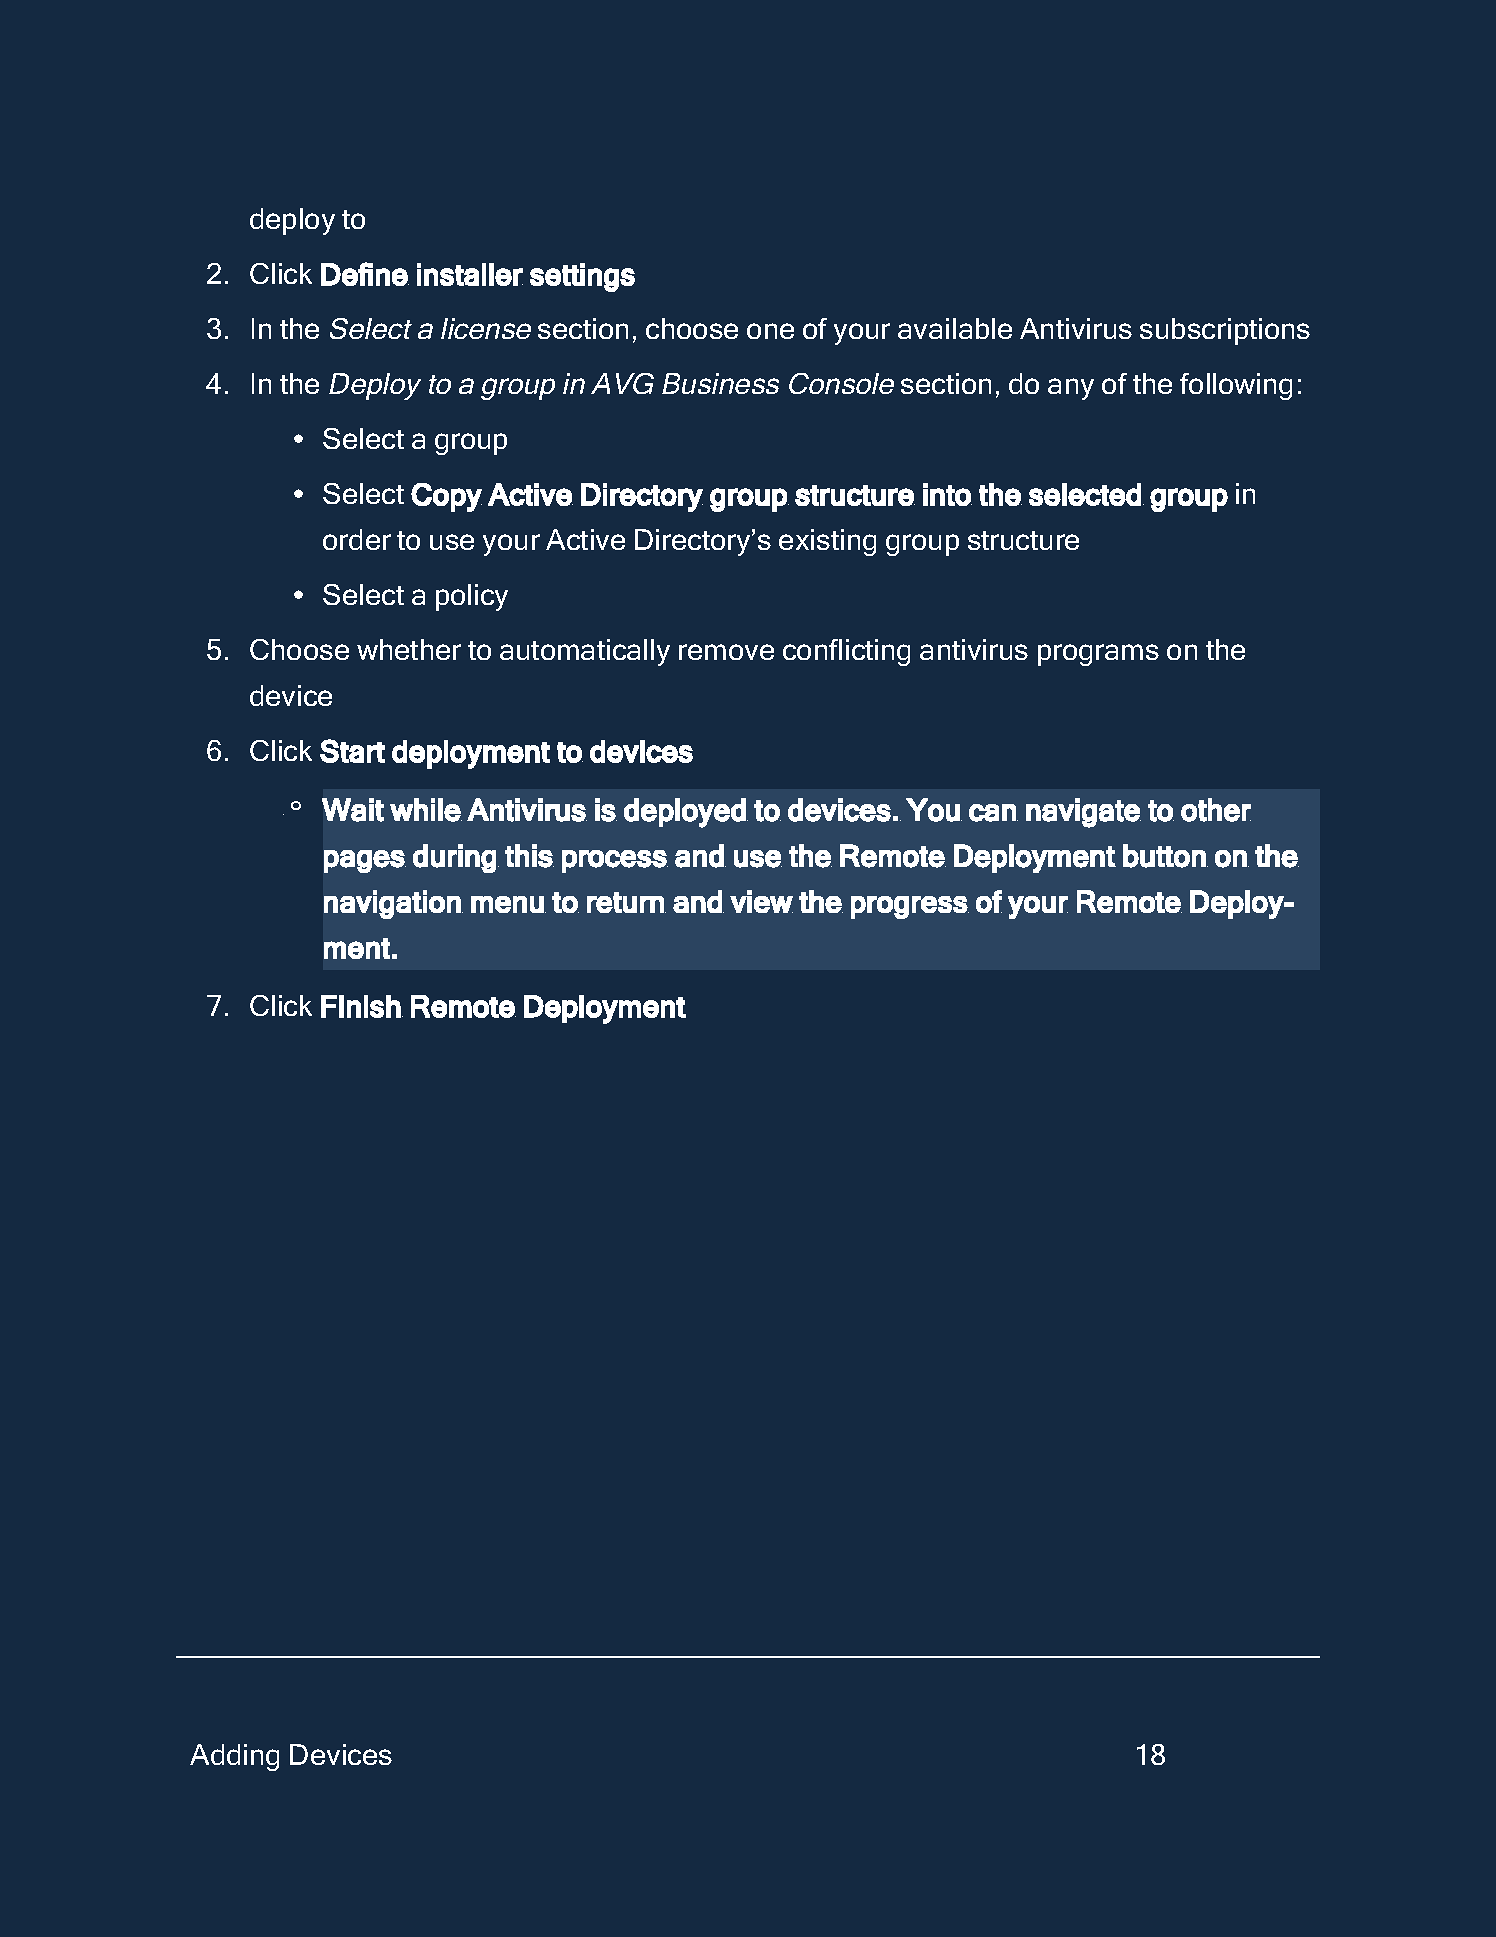 This screenshot has width=1496, height=1937. I want to click on remove, so click(726, 652).
